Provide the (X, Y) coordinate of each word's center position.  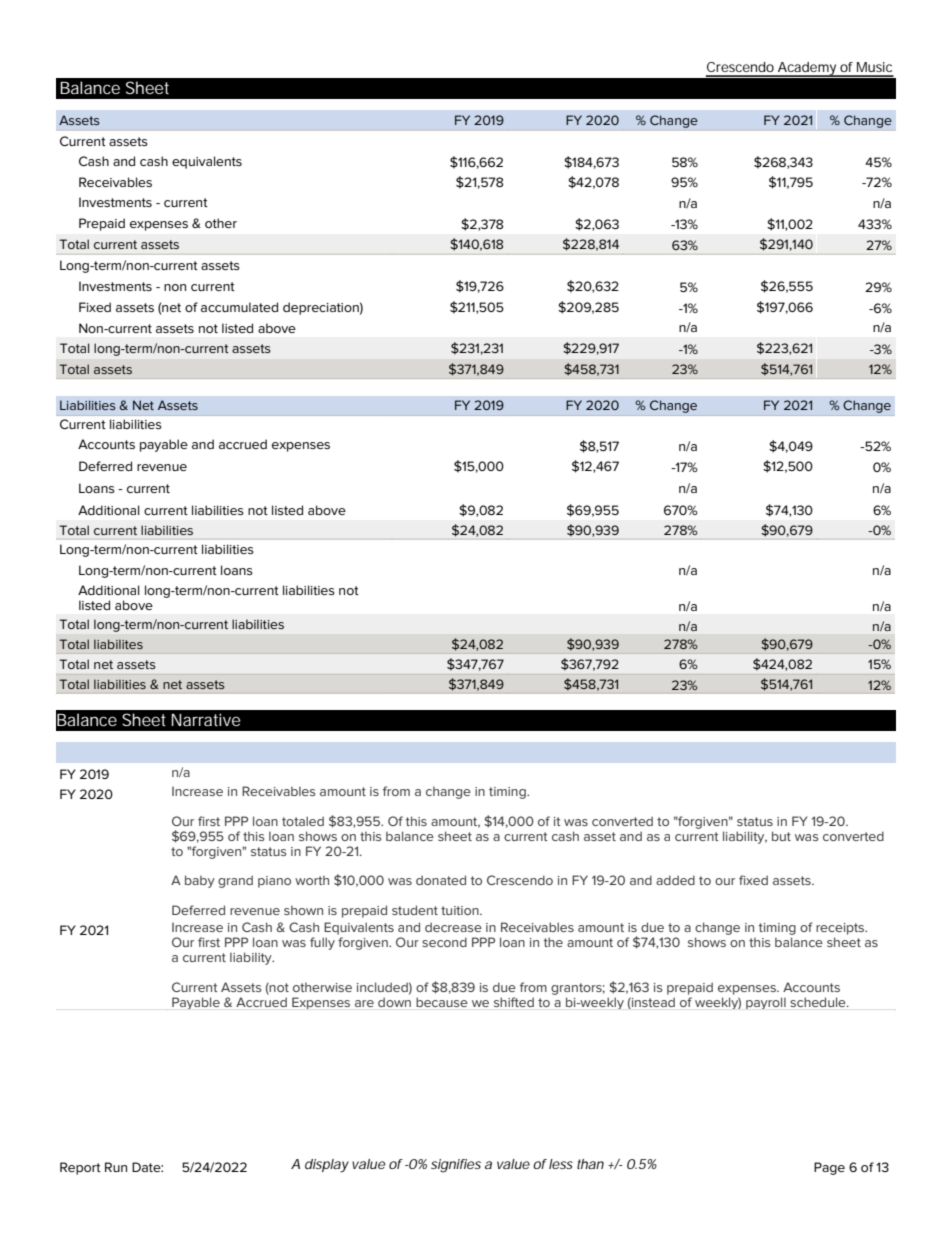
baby (200, 881)
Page (829, 1168)
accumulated (239, 307)
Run (116, 1167)
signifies (456, 1166)
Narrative (205, 719)
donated (441, 880)
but (781, 836)
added (675, 880)
